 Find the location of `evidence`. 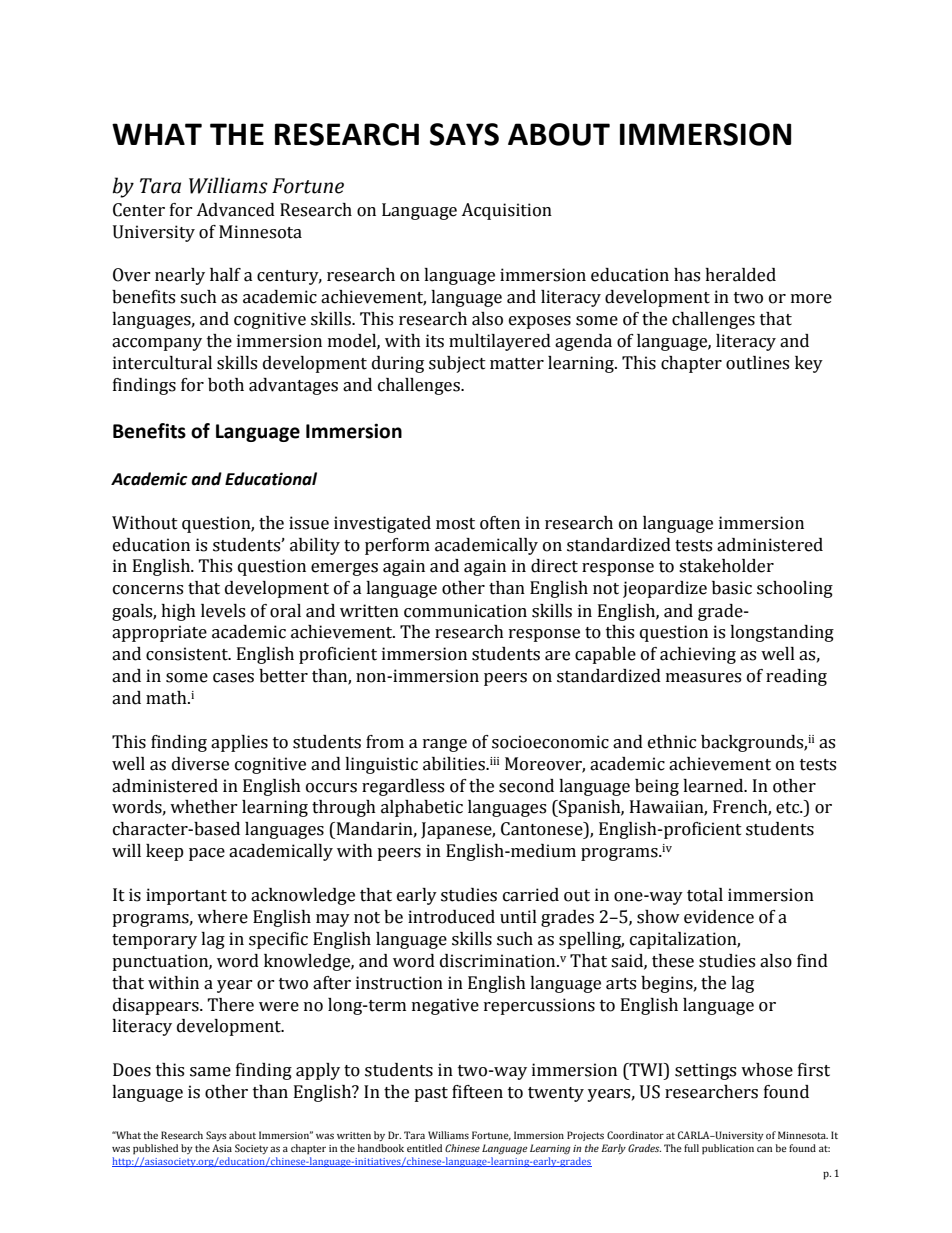

evidence is located at coordinates (719, 917).
